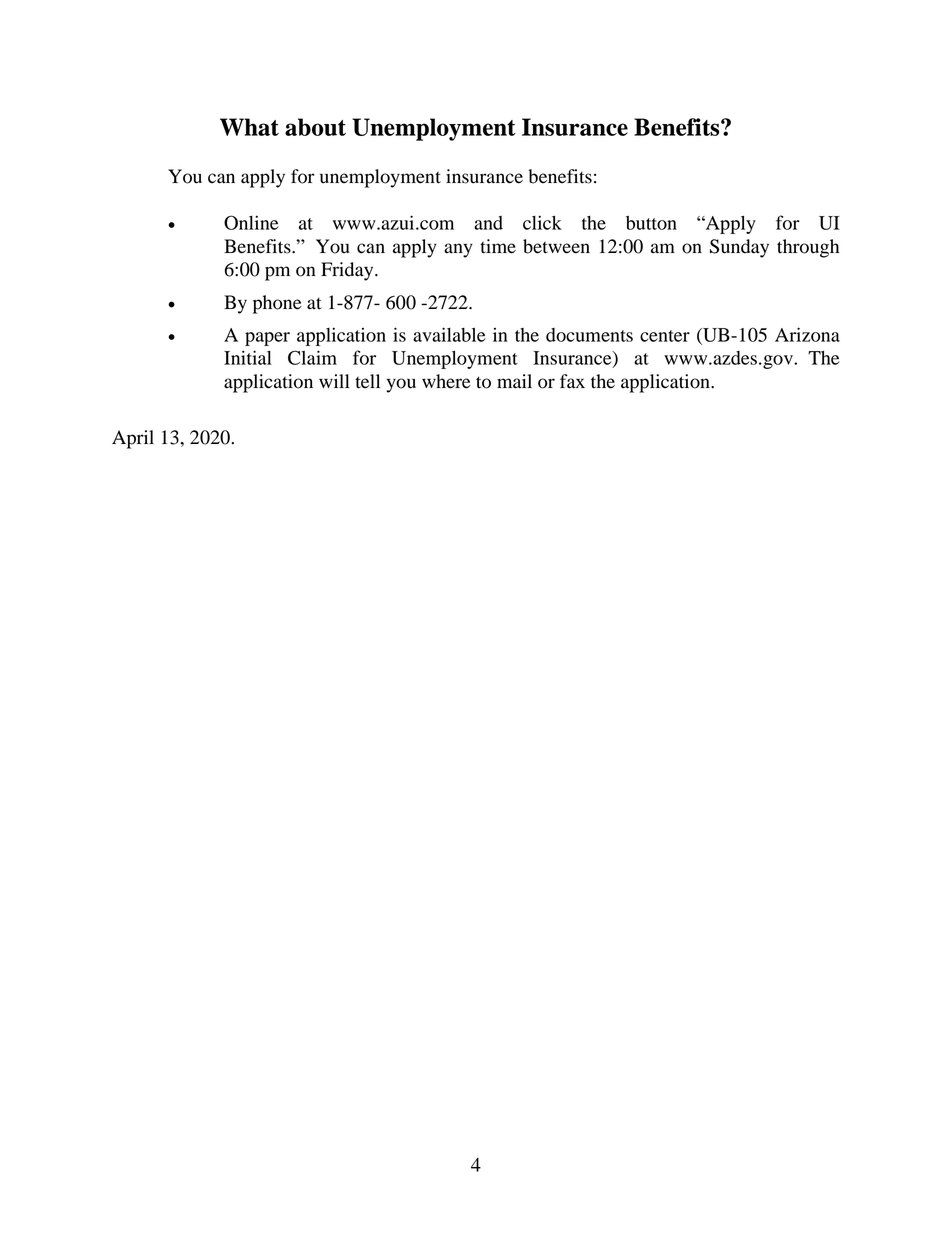  I want to click on click, so click(542, 222).
